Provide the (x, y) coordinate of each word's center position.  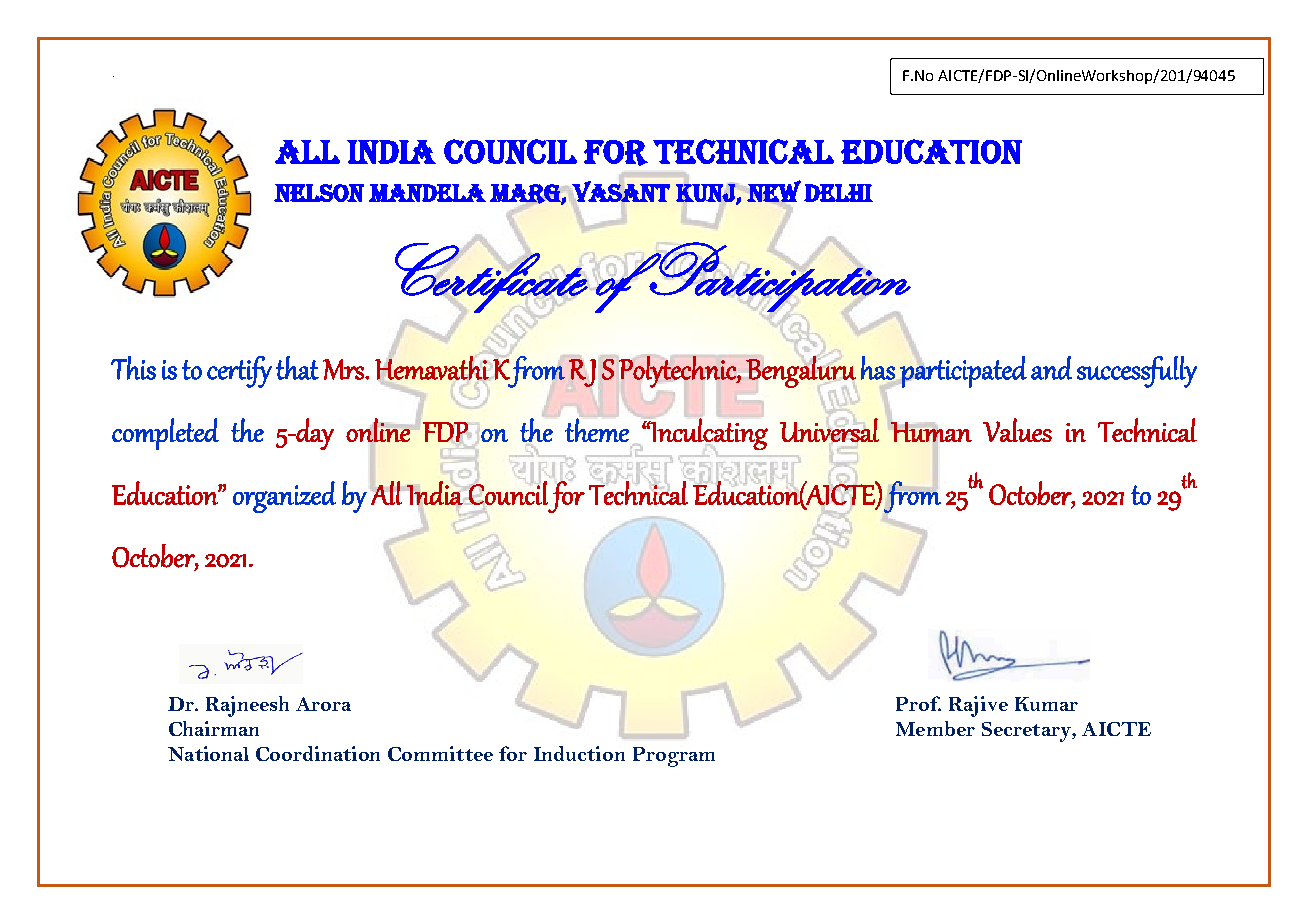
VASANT (621, 191)
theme (597, 429)
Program (674, 757)
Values (1017, 430)
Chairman (214, 728)
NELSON (319, 193)
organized (284, 497)
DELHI (838, 193)
